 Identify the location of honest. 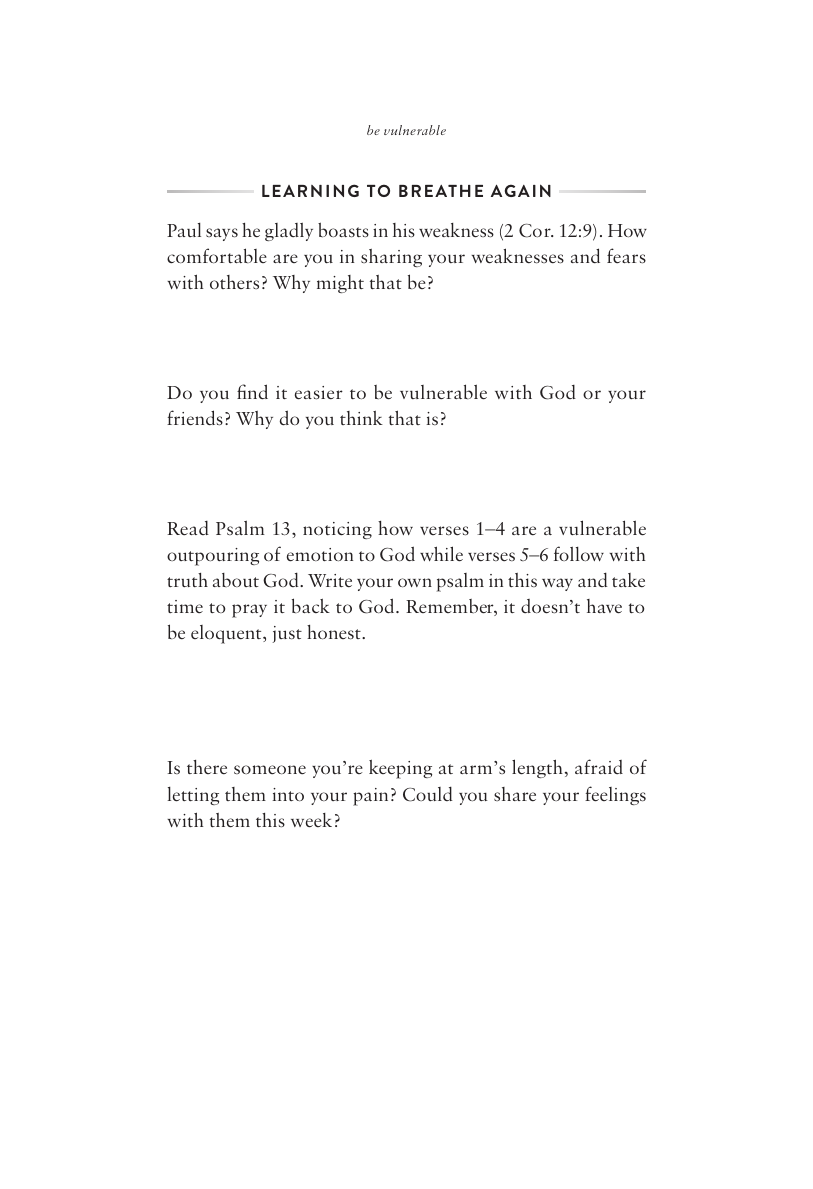
(335, 632).
